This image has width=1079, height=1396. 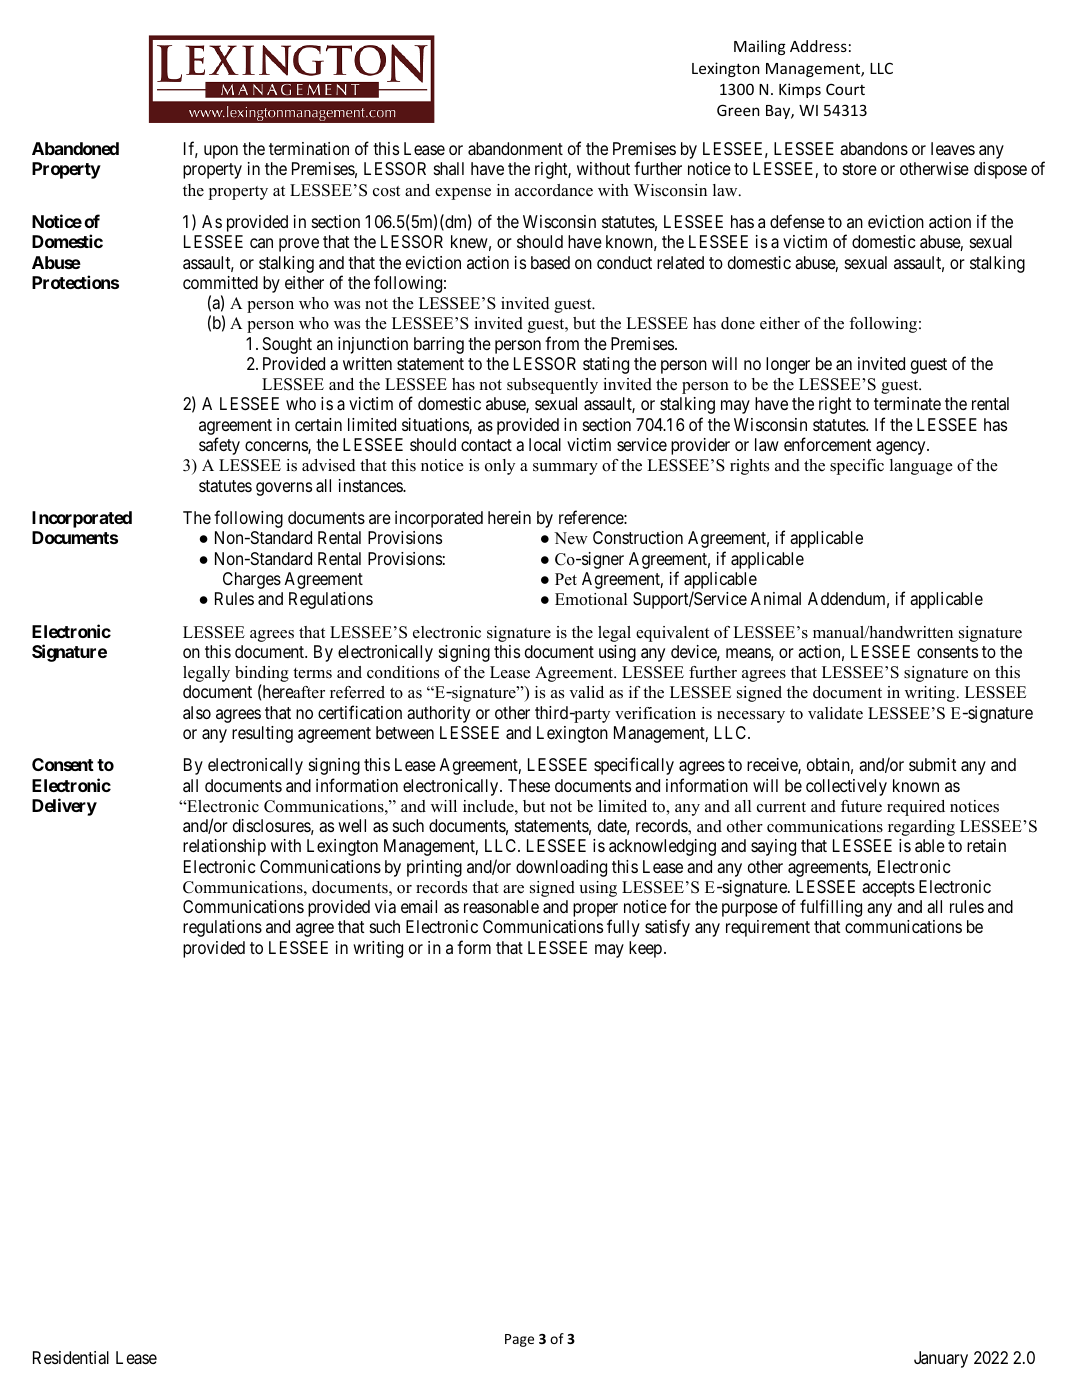 I want to click on upon, so click(x=221, y=152).
